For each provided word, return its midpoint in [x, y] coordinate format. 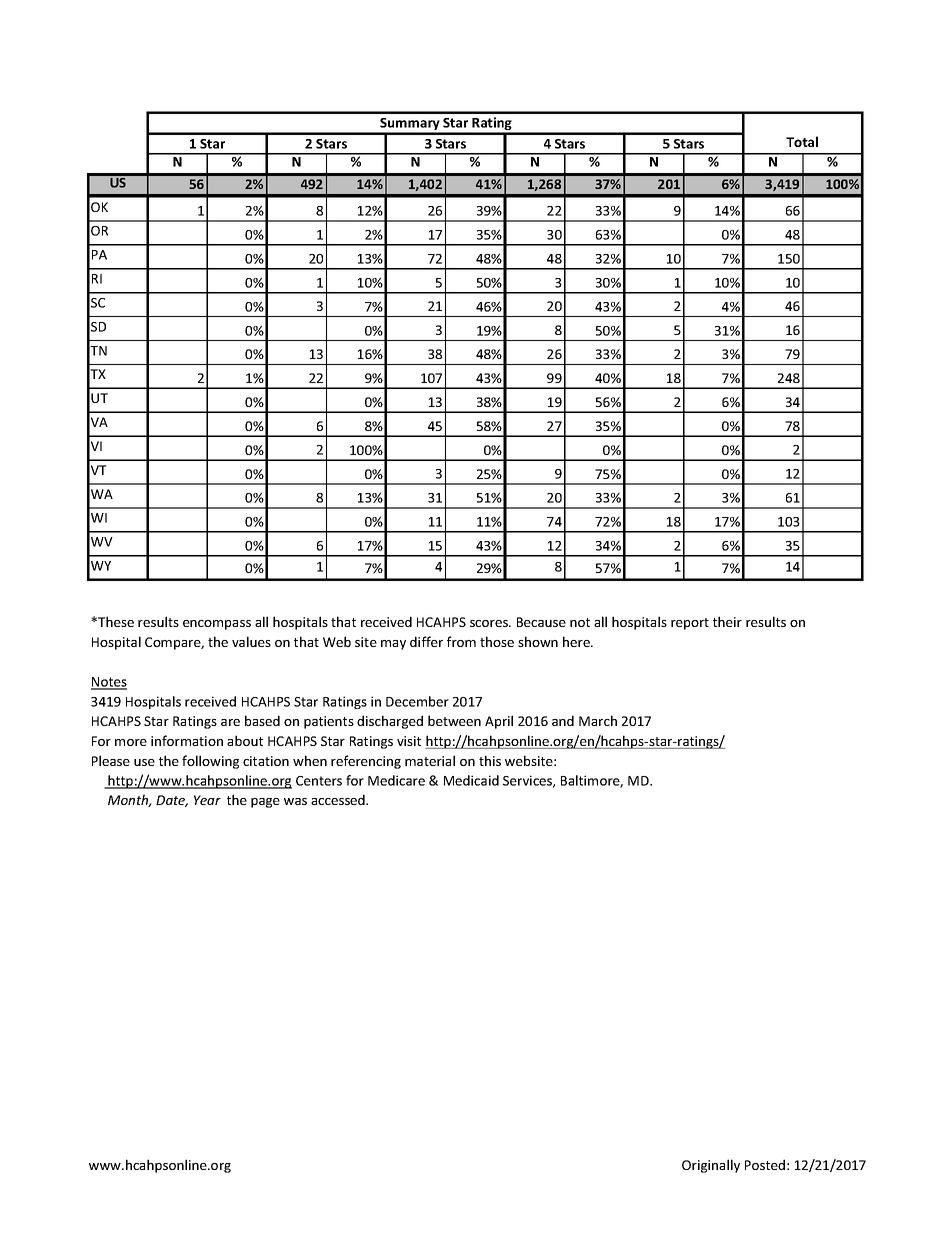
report [690, 624]
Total [802, 141]
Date [172, 801]
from [461, 641]
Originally [711, 1166]
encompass [217, 625]
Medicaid [471, 780]
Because [541, 622]
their [727, 621]
